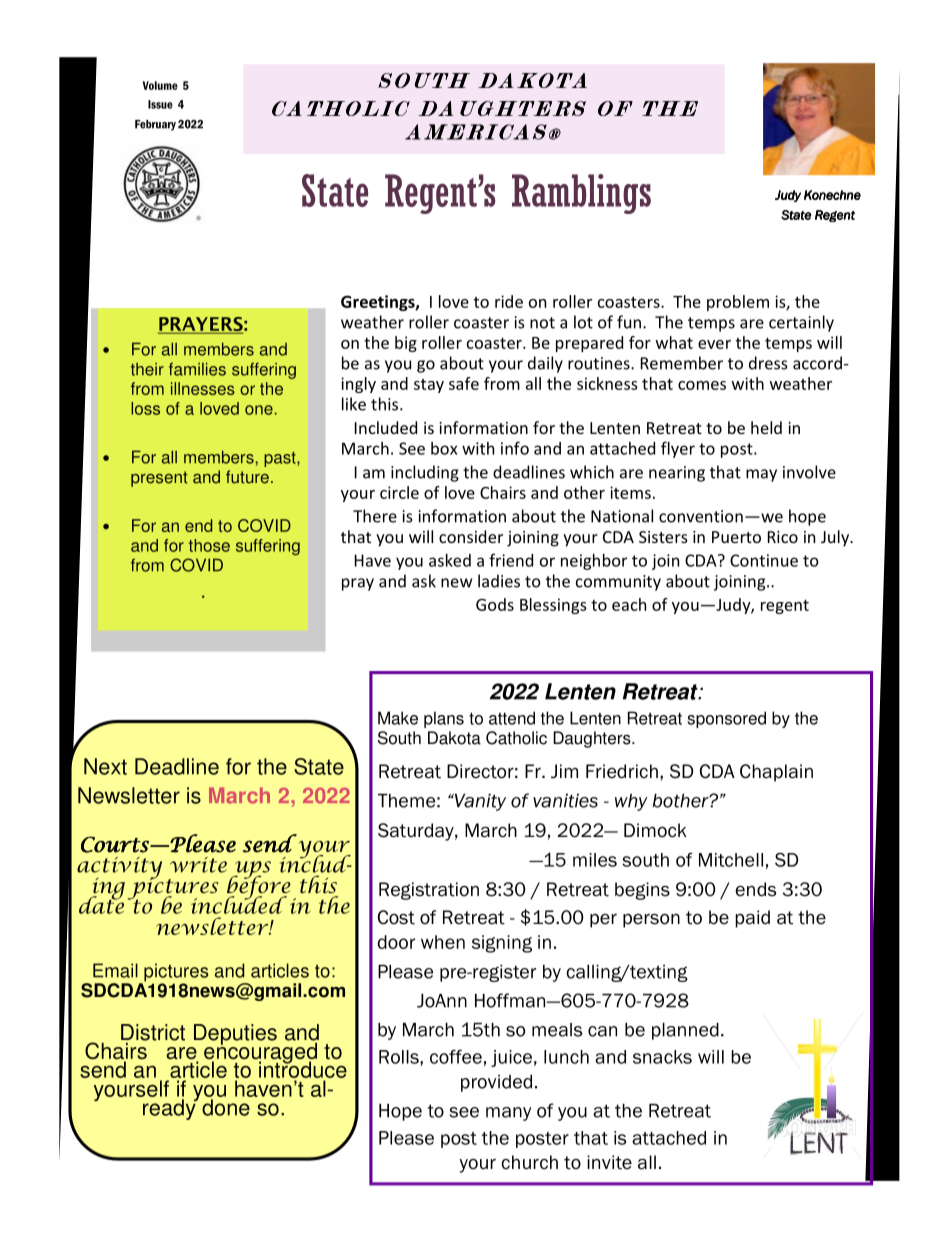  Describe the element at coordinates (581, 194) in the screenshot. I see `Ramblings` at that location.
